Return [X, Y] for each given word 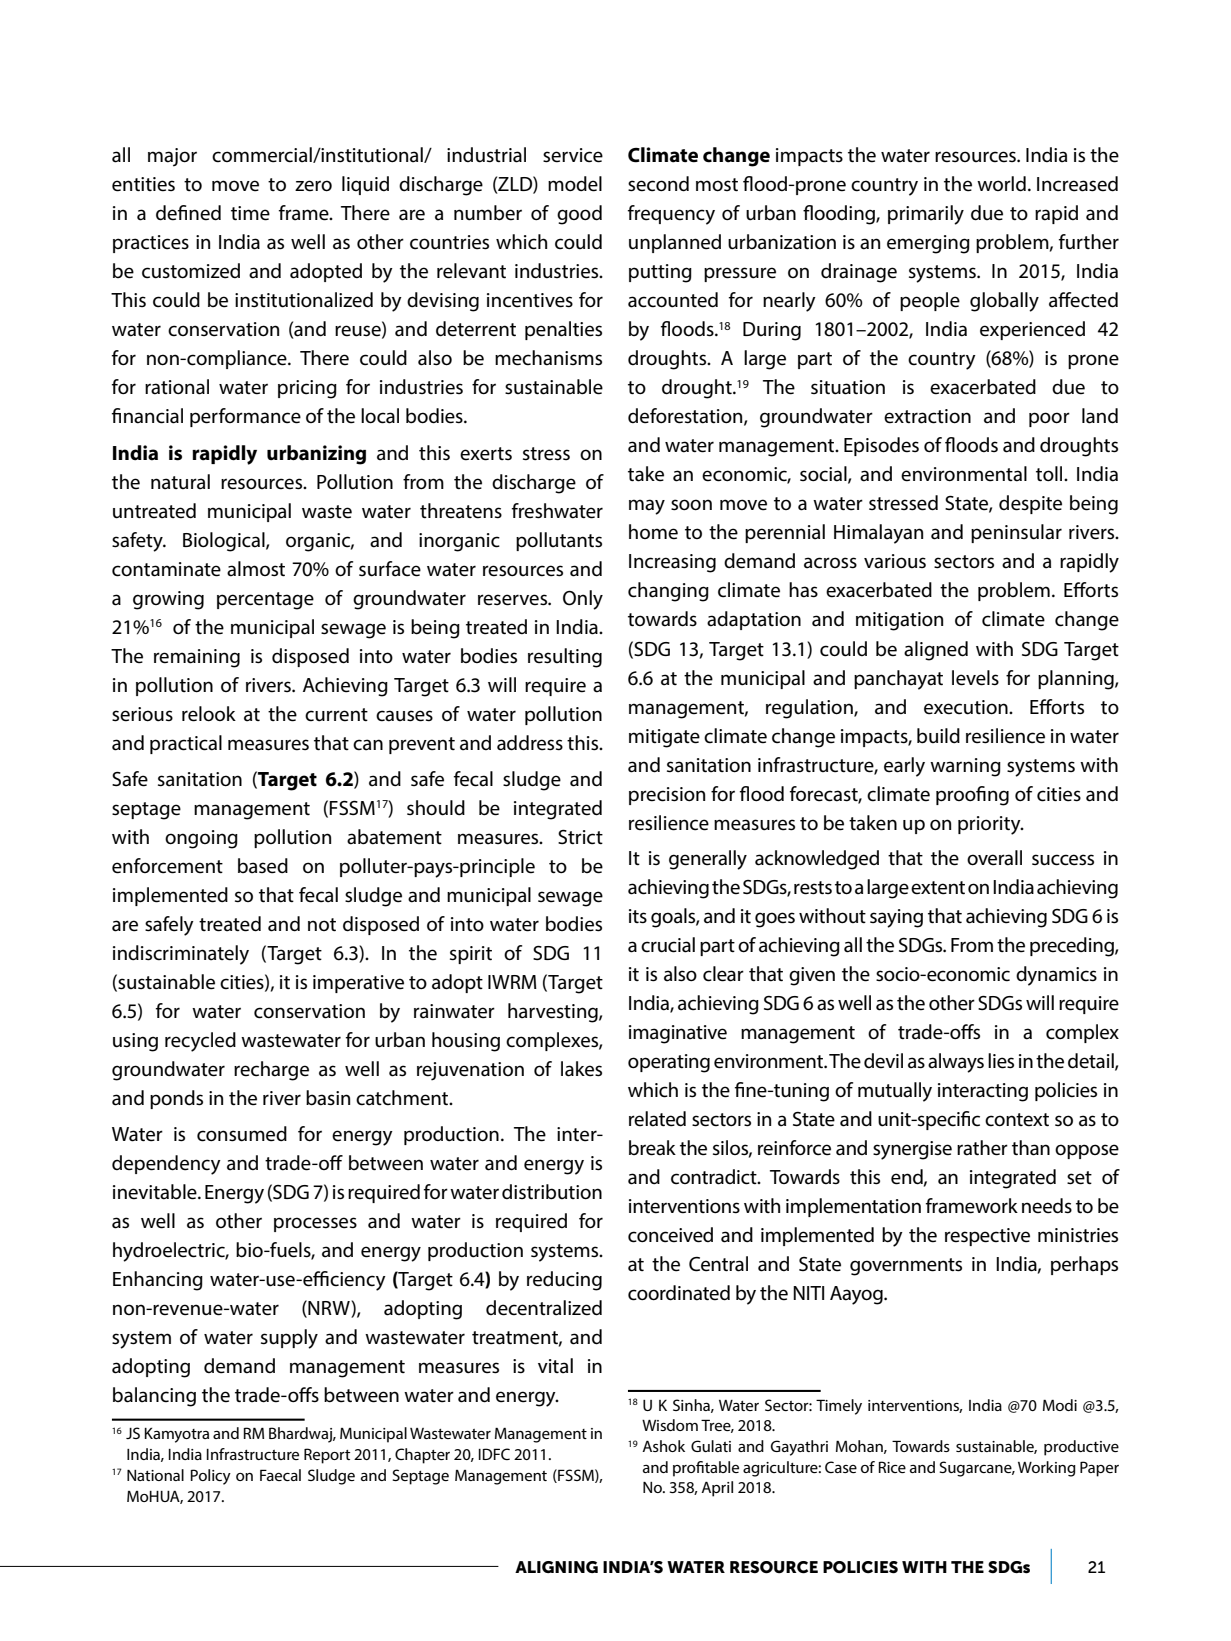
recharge [271, 1071]
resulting [565, 658]
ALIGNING [556, 1567]
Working [1047, 1469]
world [1001, 184]
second [658, 184]
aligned [936, 651]
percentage [265, 601]
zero [313, 186]
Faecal [280, 1475]
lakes [581, 1069]
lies [1001, 1061]
